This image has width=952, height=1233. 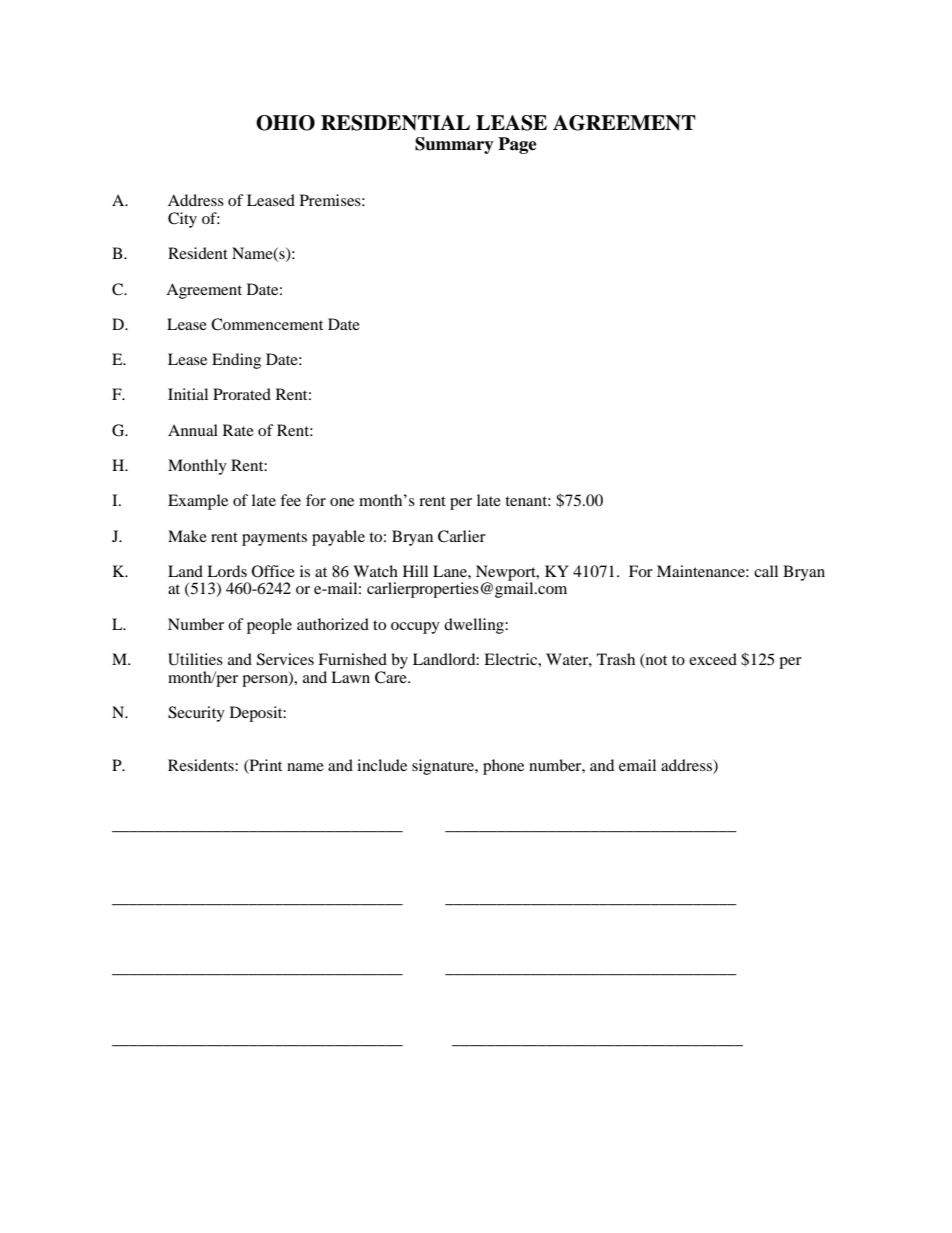 What do you see at coordinates (267, 324) in the image?
I see `Commencement` at bounding box center [267, 324].
